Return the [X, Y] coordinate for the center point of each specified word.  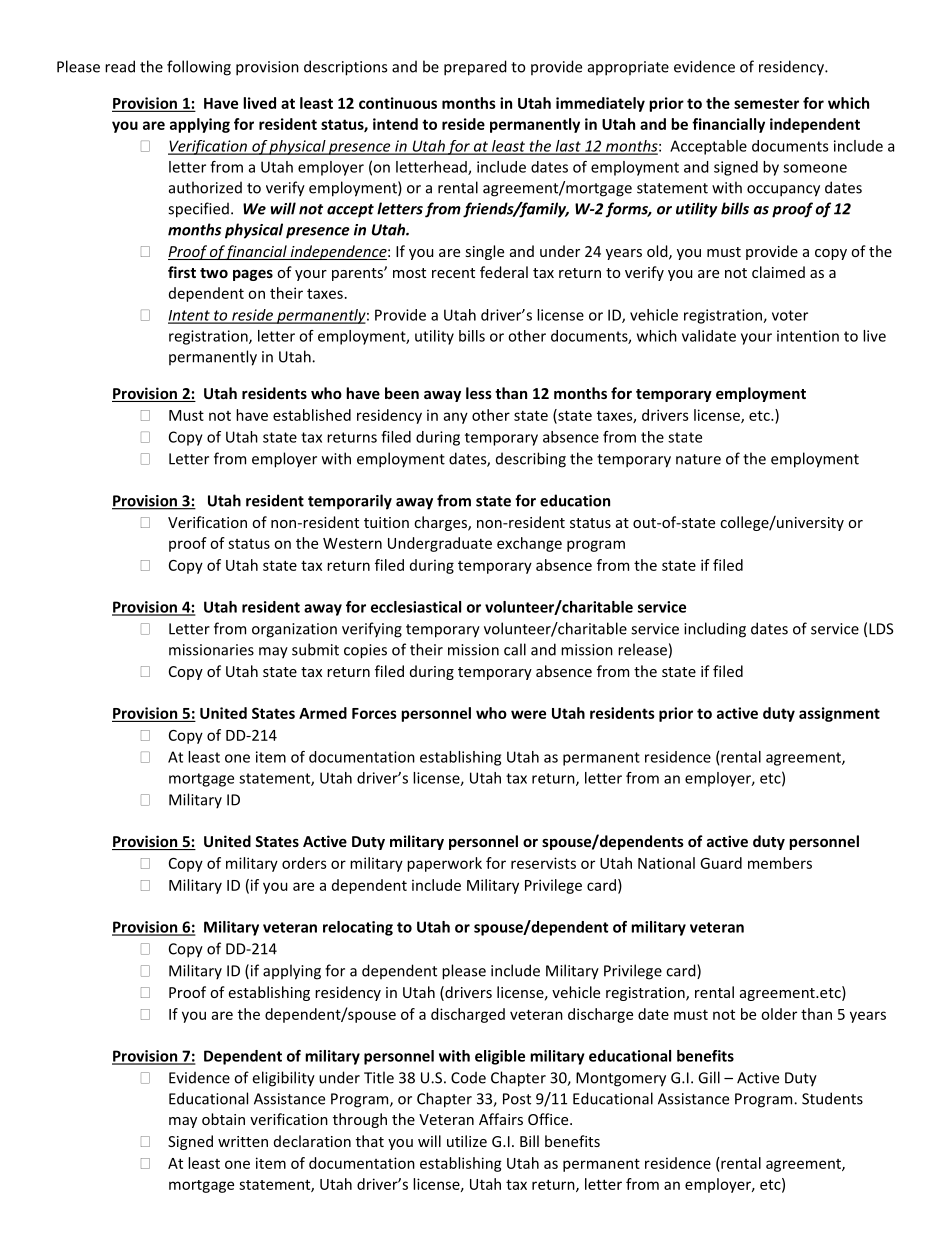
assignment [839, 714]
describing [531, 460]
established [312, 415]
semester [766, 103]
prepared [475, 68]
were [528, 714]
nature [698, 459]
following [199, 68]
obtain [223, 1119]
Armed [323, 713]
